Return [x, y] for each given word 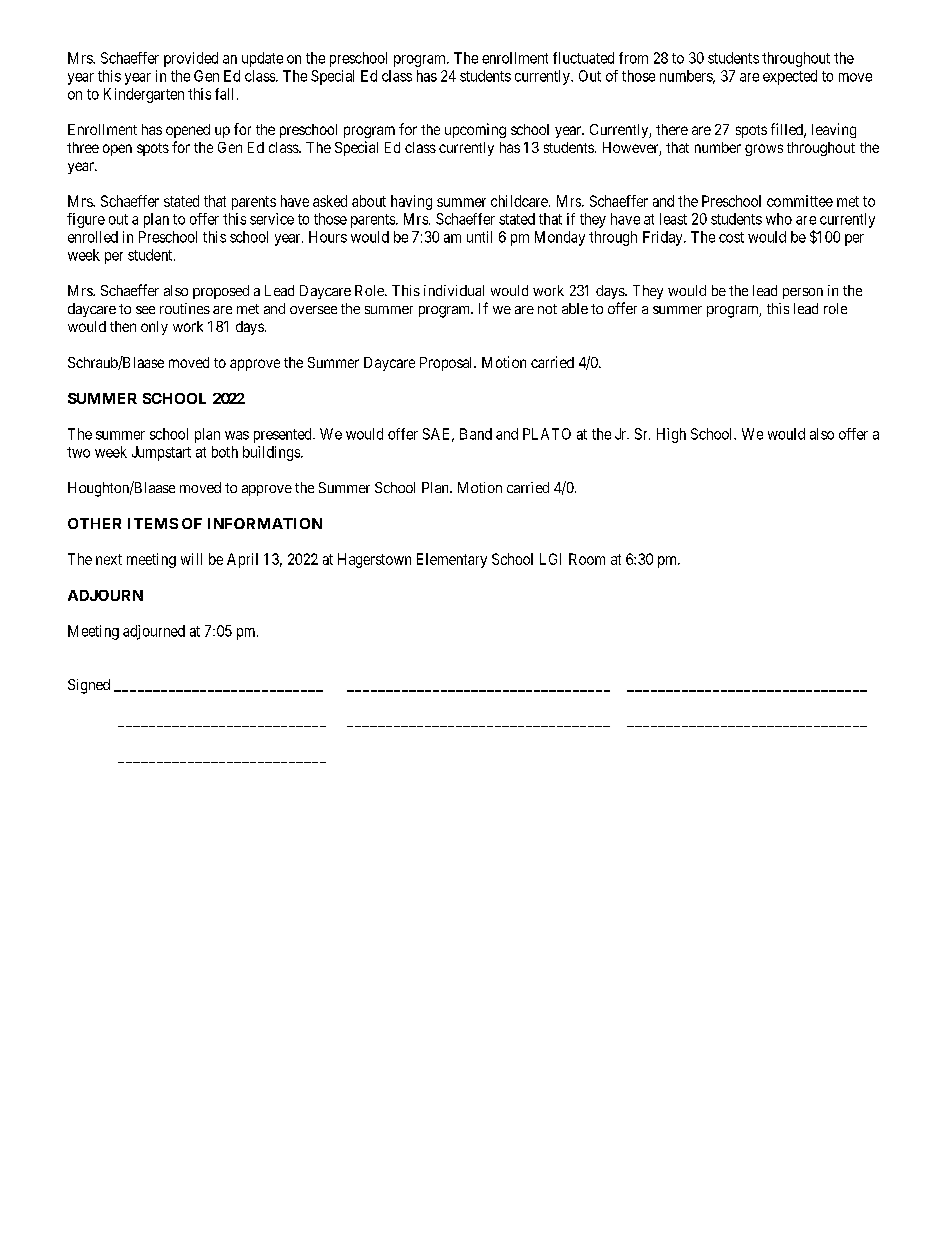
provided [191, 59]
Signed [89, 686]
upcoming [475, 130]
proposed [221, 292]
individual [454, 290]
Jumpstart [161, 453]
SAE [438, 435]
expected [790, 77]
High [671, 435]
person [803, 293]
